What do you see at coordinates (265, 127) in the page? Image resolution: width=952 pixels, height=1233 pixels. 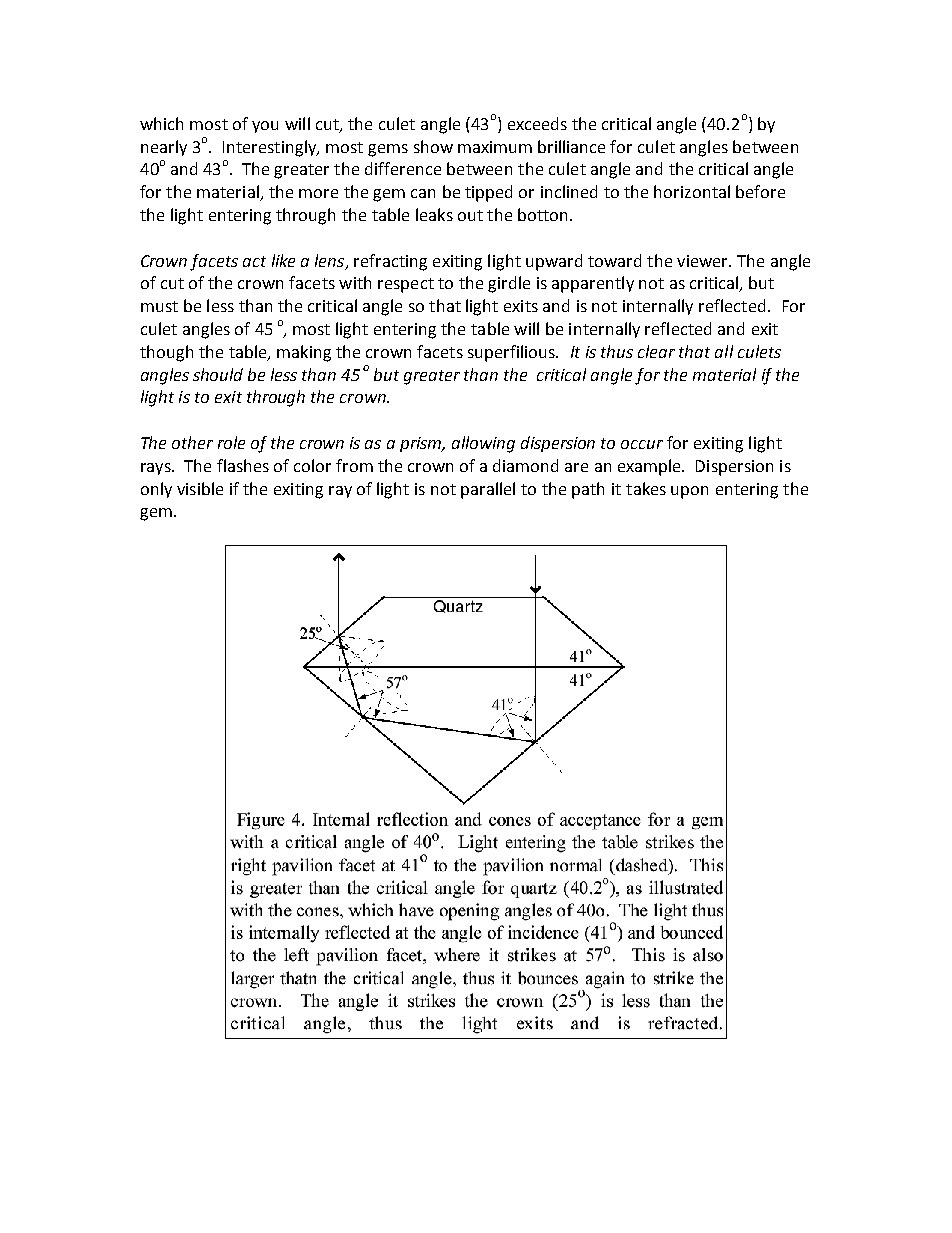 I see `you` at bounding box center [265, 127].
